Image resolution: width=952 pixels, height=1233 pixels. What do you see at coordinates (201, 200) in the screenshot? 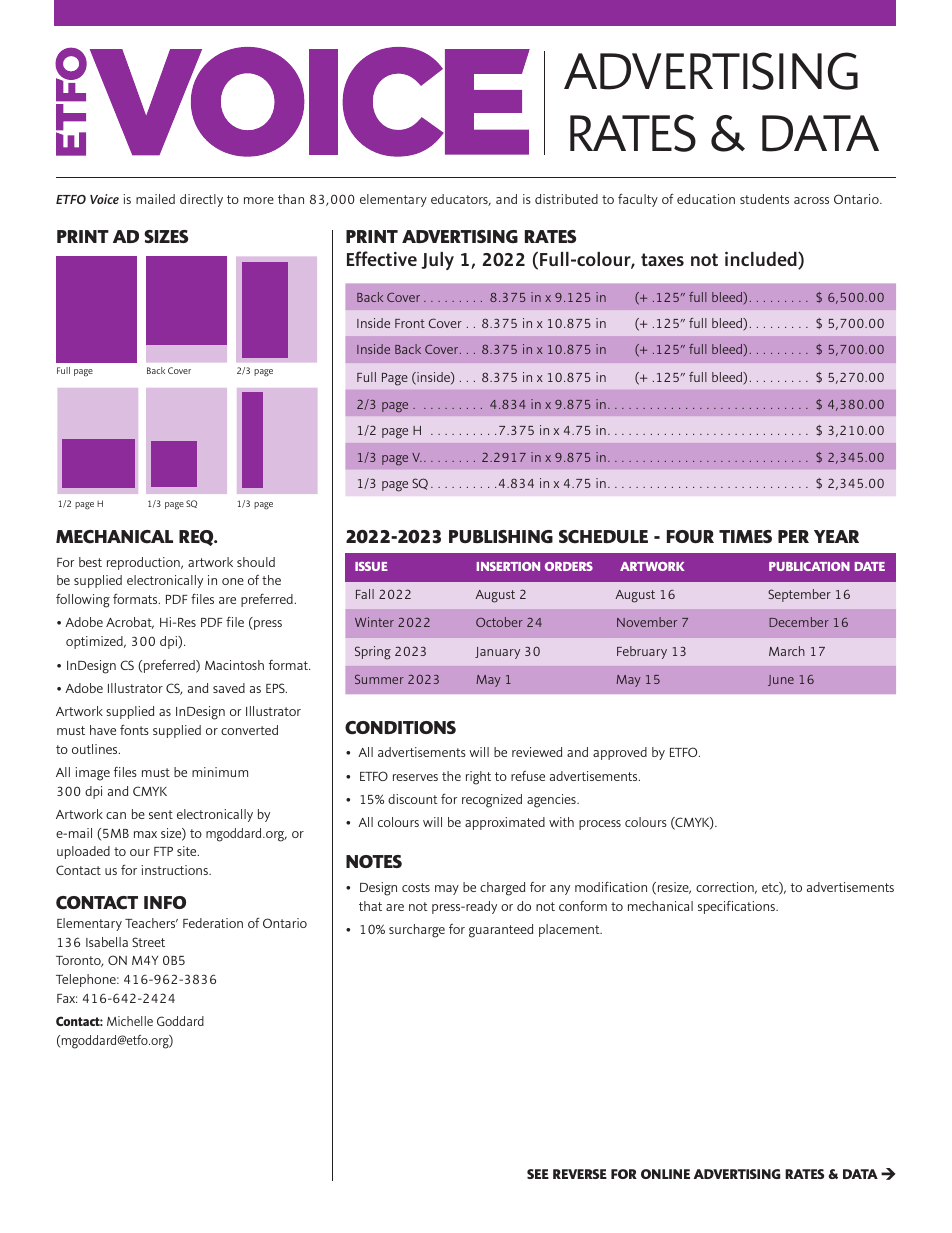
I see `directly` at bounding box center [201, 200].
